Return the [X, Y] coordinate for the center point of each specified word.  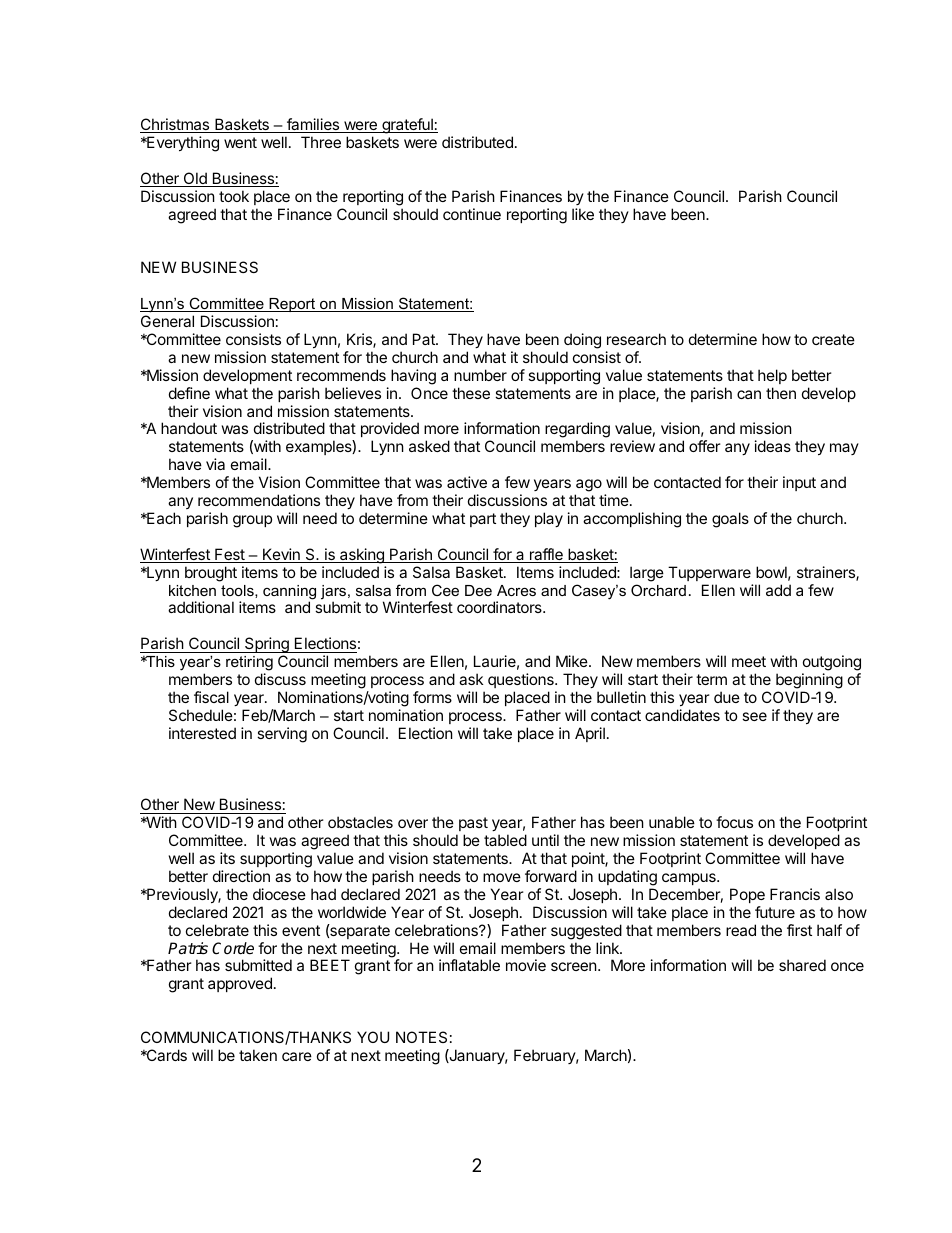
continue [472, 214]
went [240, 142]
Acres [516, 590]
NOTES [421, 1037]
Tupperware [709, 573]
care [297, 1056]
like [583, 214]
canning [289, 593]
